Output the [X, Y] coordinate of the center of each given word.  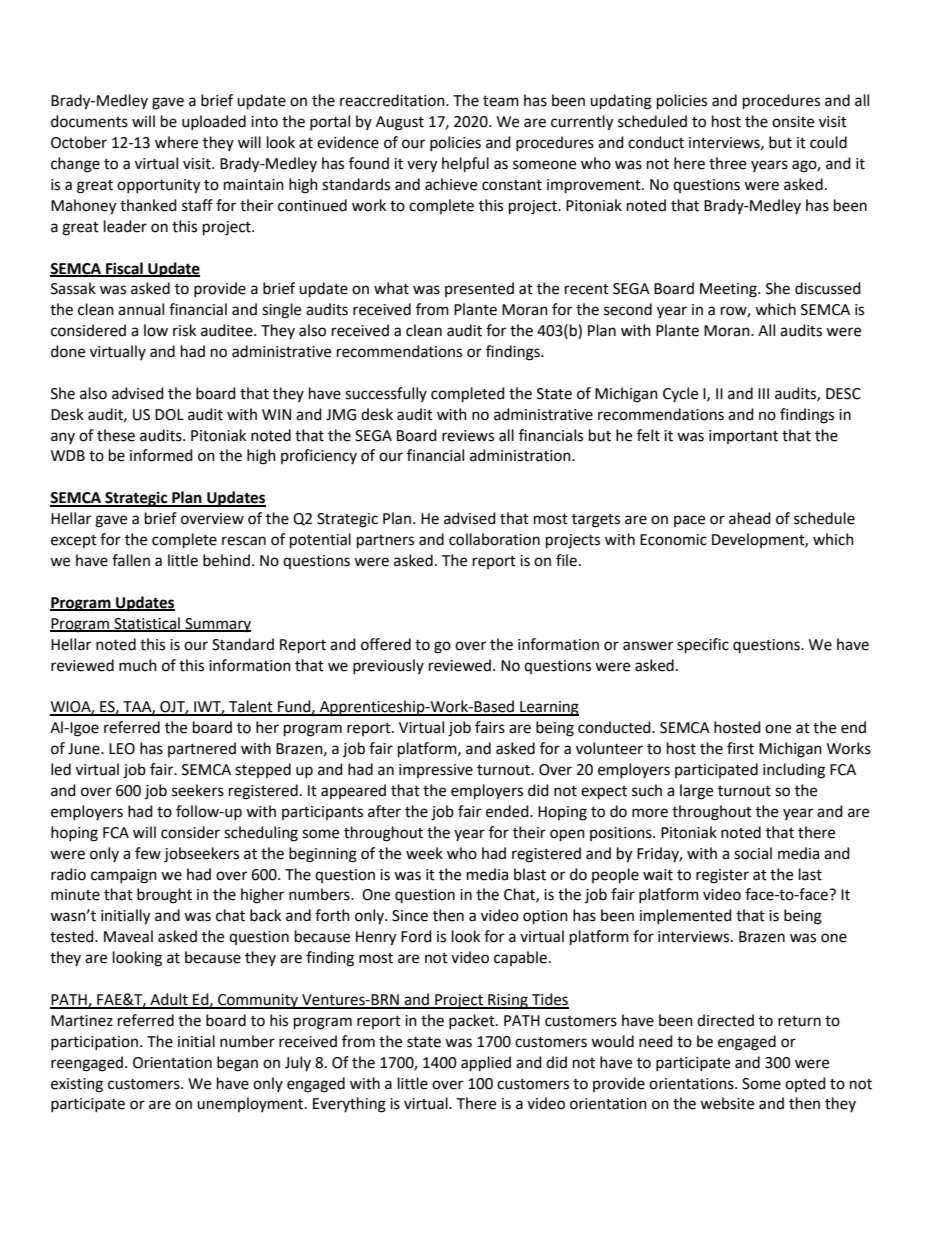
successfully [386, 394]
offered [386, 644]
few [148, 853]
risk [184, 330]
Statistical [147, 624]
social [753, 853]
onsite [793, 122]
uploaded [214, 122]
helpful [465, 165]
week [424, 853]
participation [94, 1043]
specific [703, 646]
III [763, 393]
